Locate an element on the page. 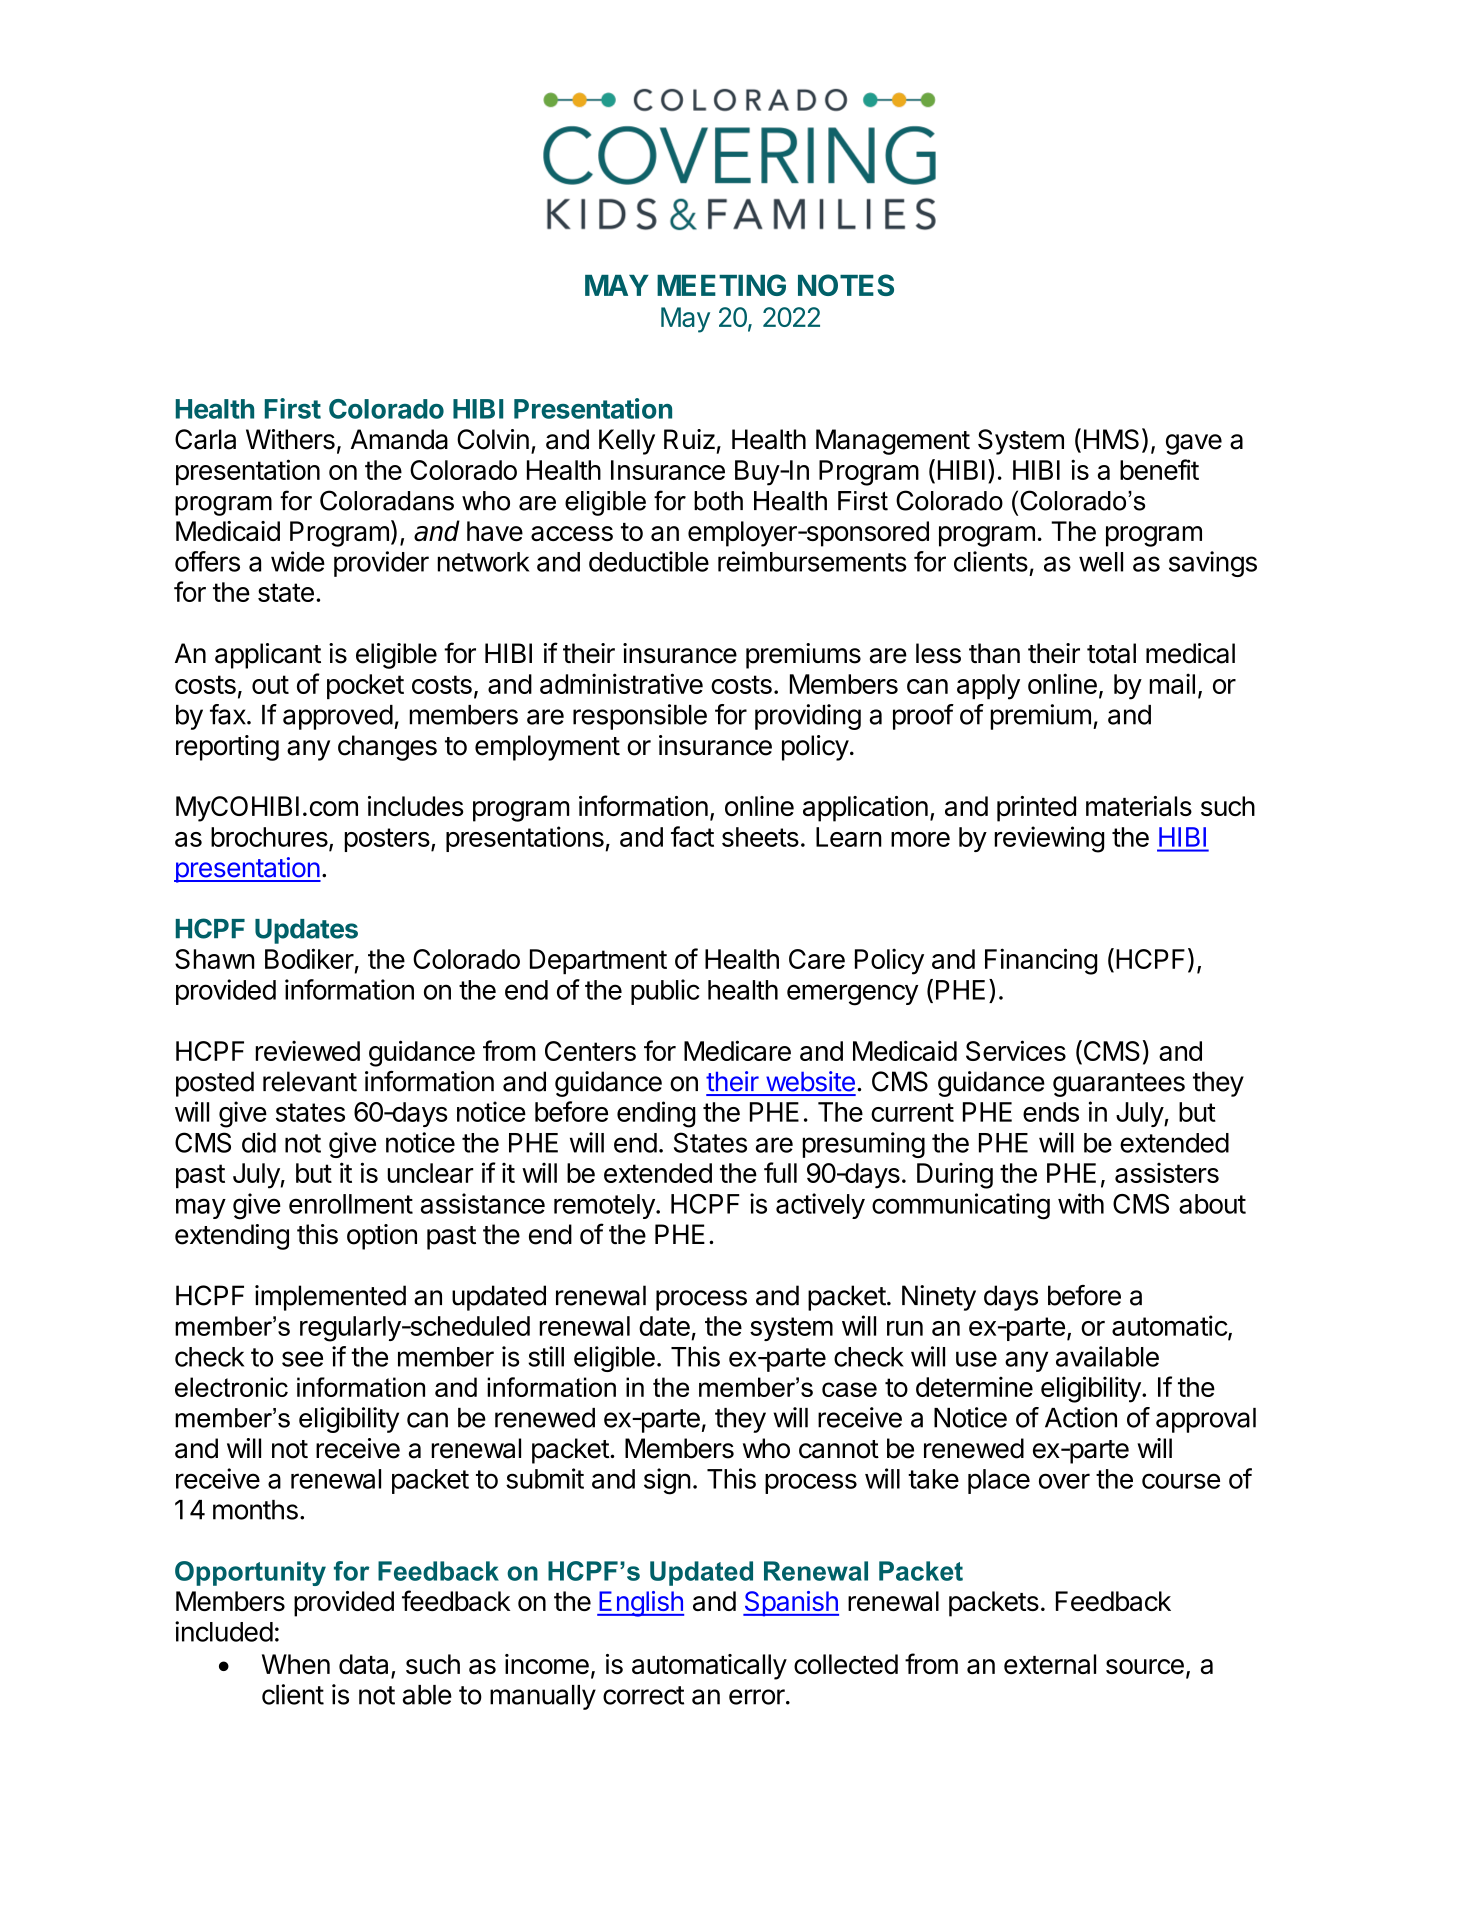 Image resolution: width=1479 pixels, height=1914 pixels. case is located at coordinates (849, 1389).
